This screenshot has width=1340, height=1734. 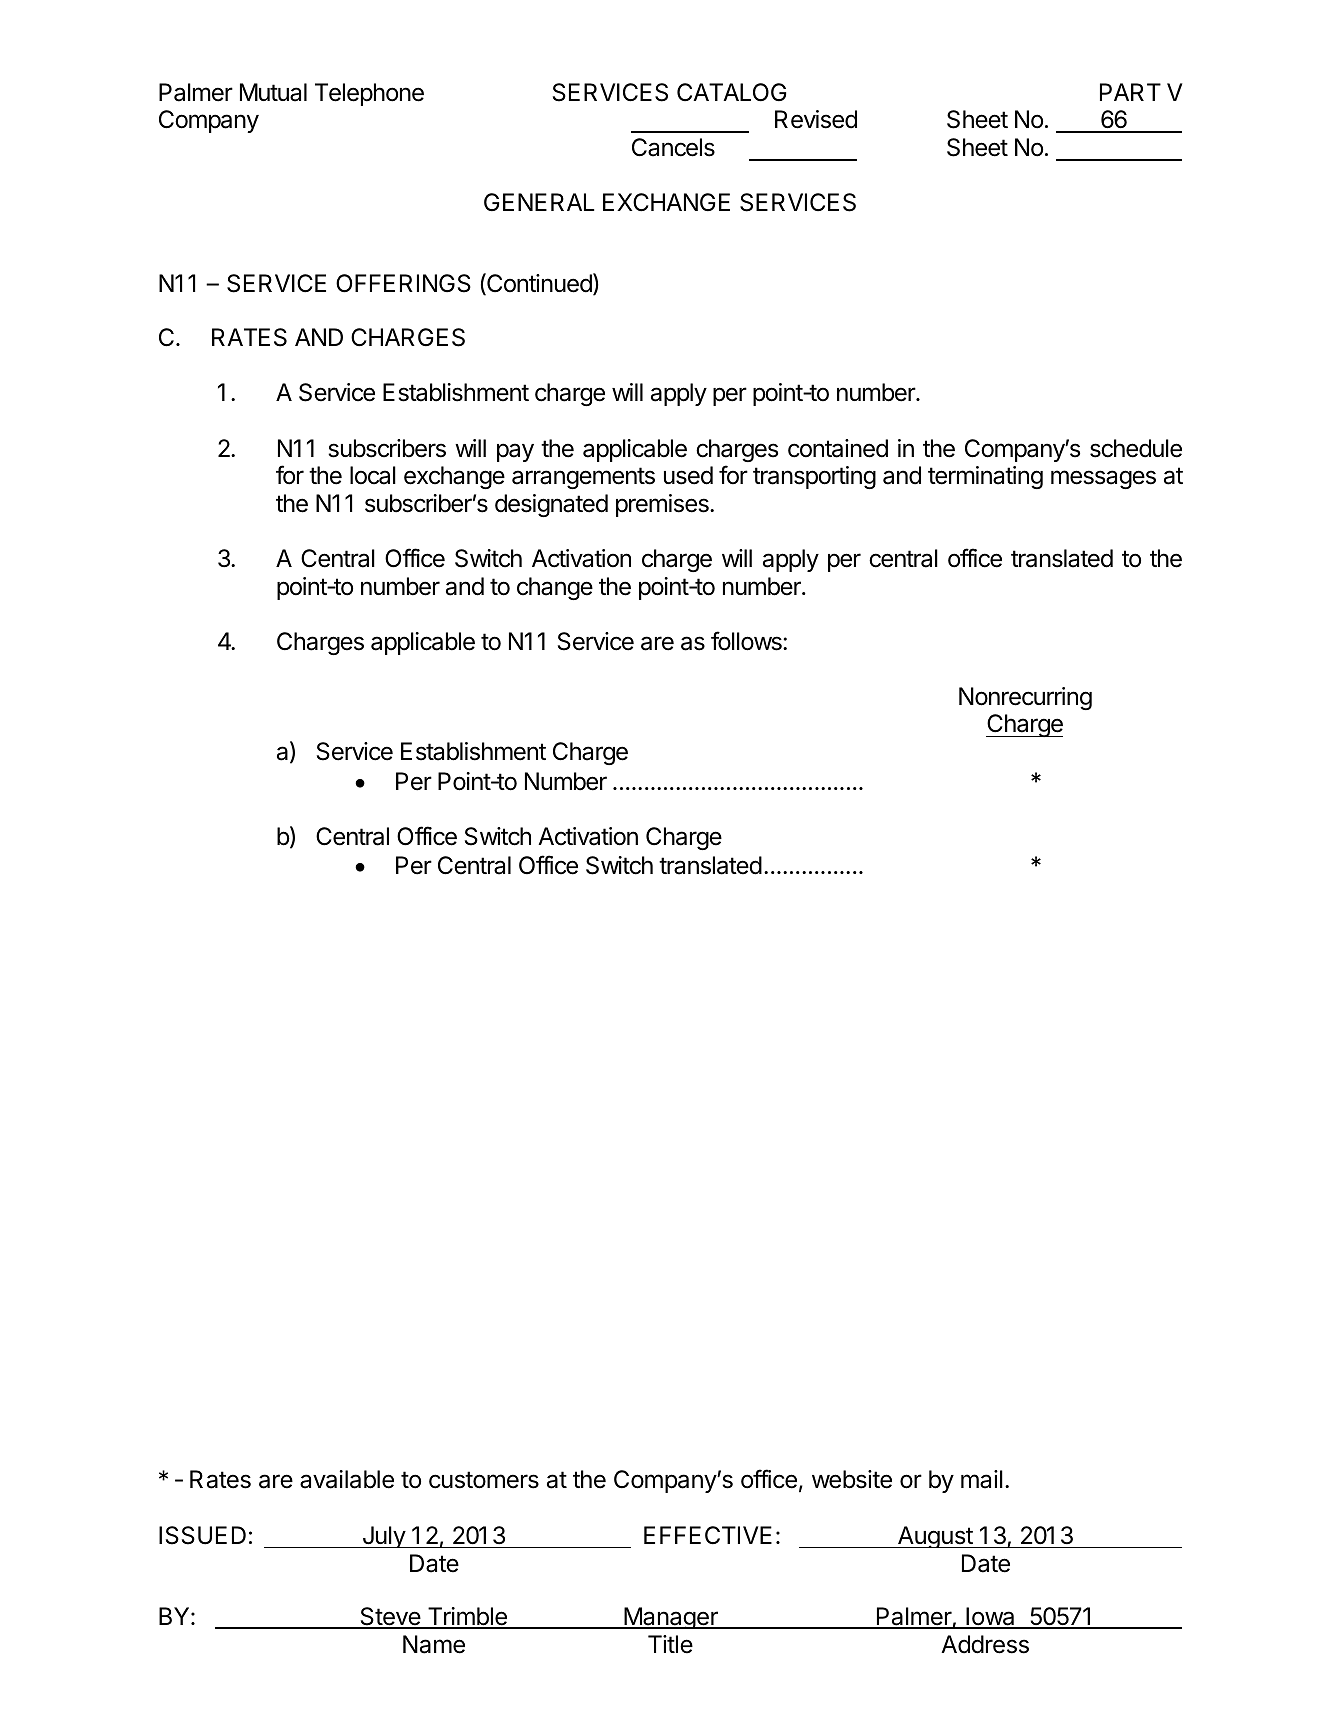 What do you see at coordinates (390, 1617) in the screenshot?
I see `Steve` at bounding box center [390, 1617].
